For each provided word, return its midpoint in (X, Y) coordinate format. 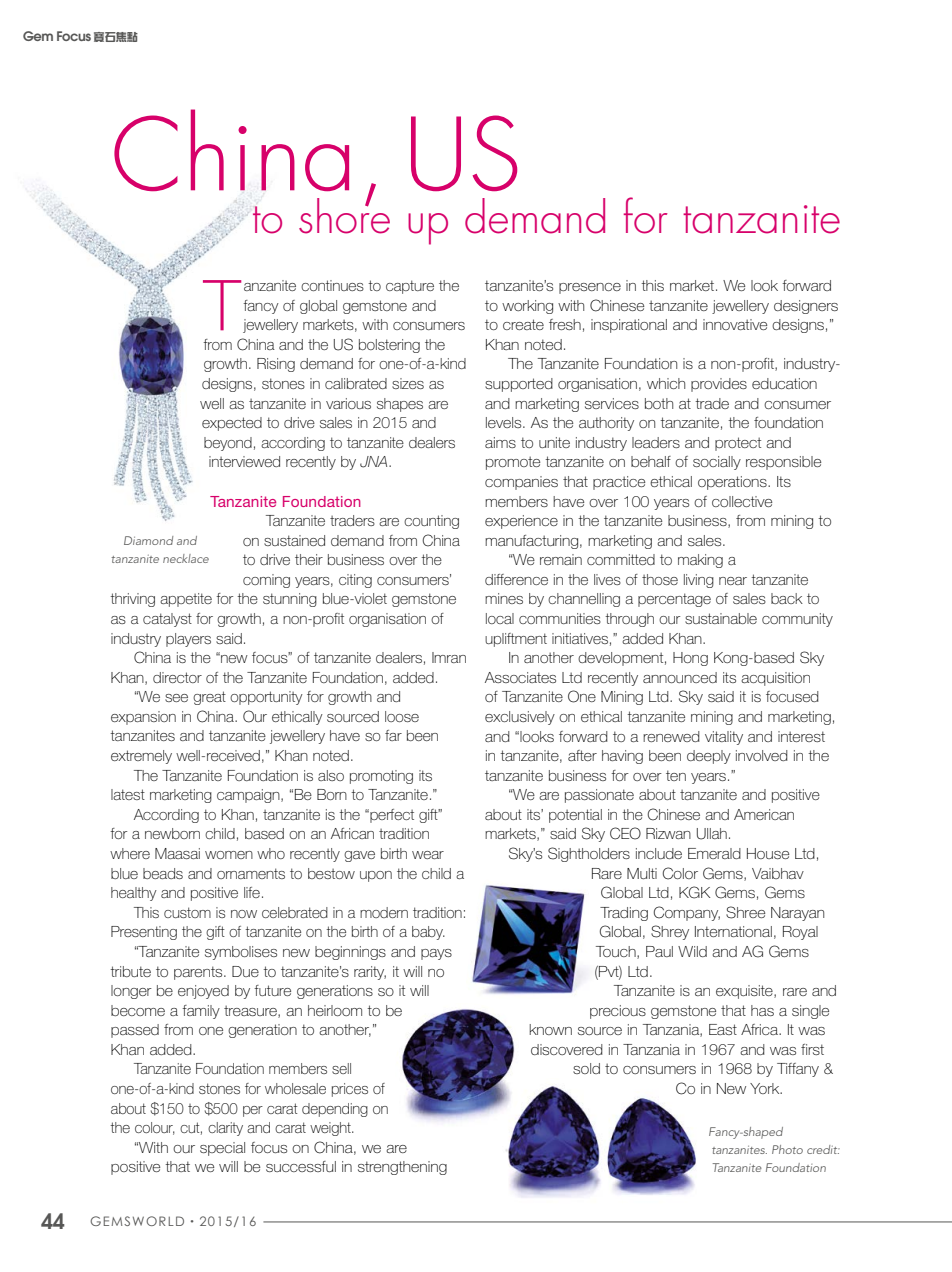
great (209, 698)
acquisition (775, 679)
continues (332, 285)
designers (806, 307)
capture (410, 287)
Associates (520, 677)
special (222, 1149)
